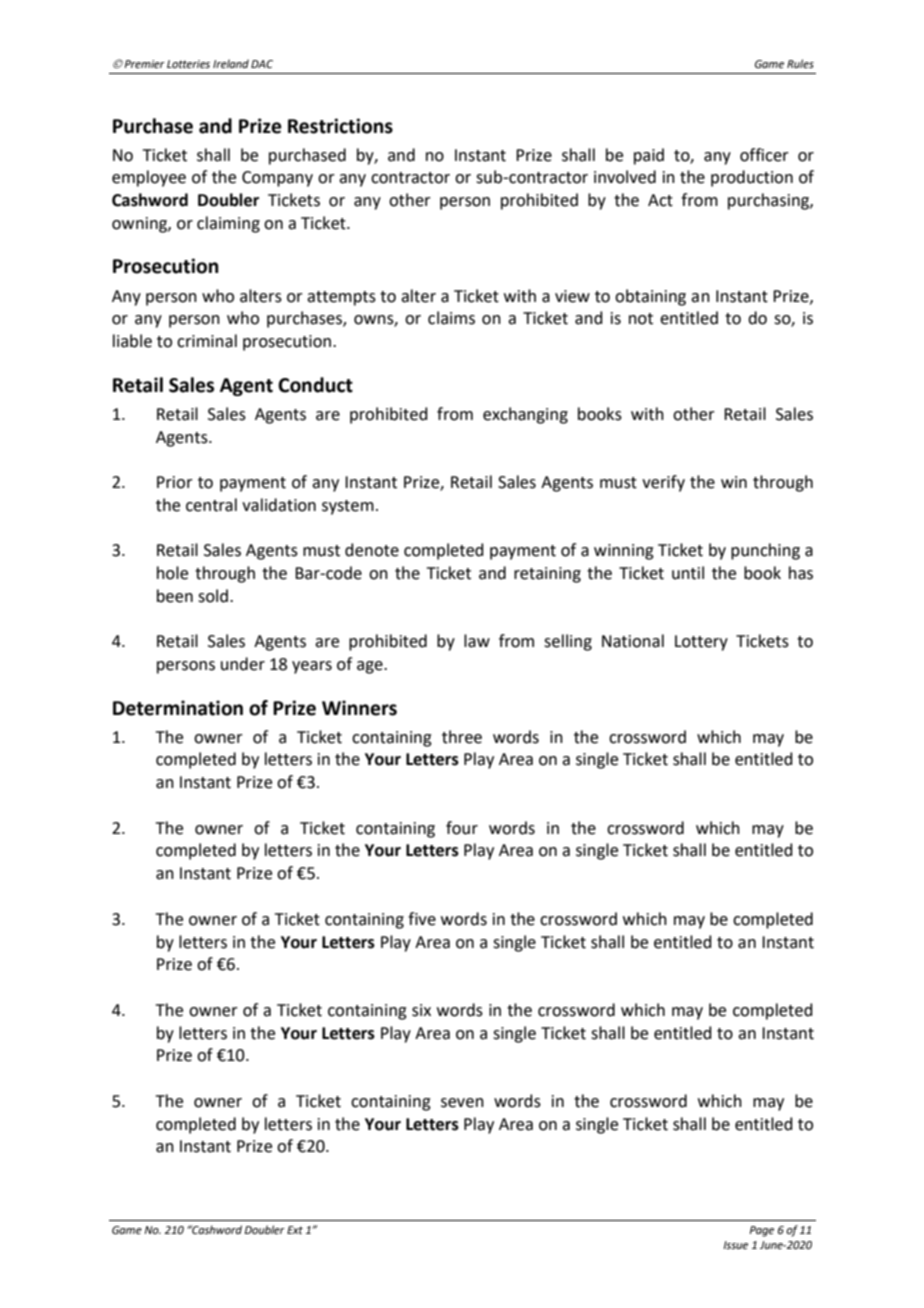 The image size is (924, 1308). Describe the element at coordinates (421, 1010) in the document. I see `six` at that location.
